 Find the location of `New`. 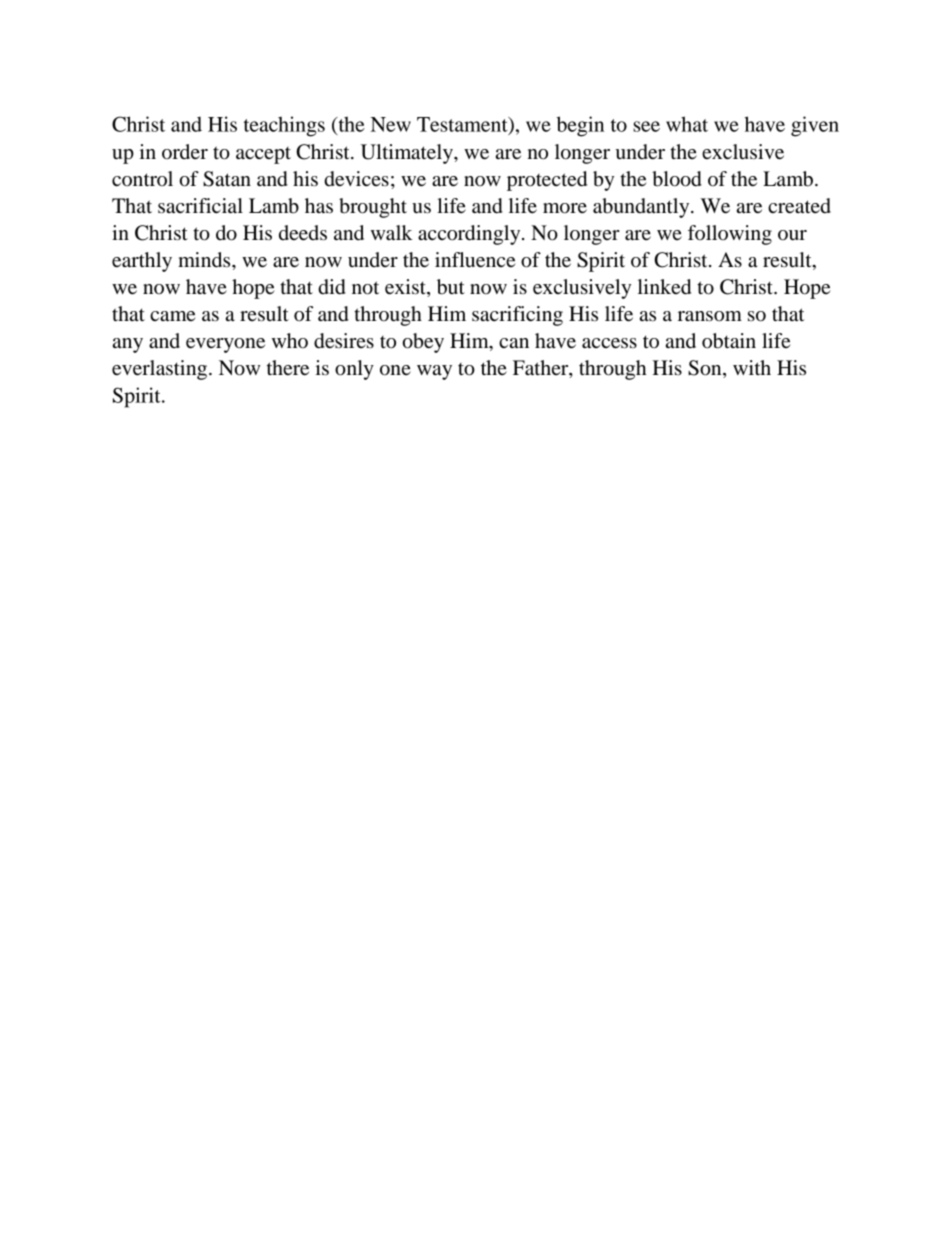

New is located at coordinates (391, 124).
